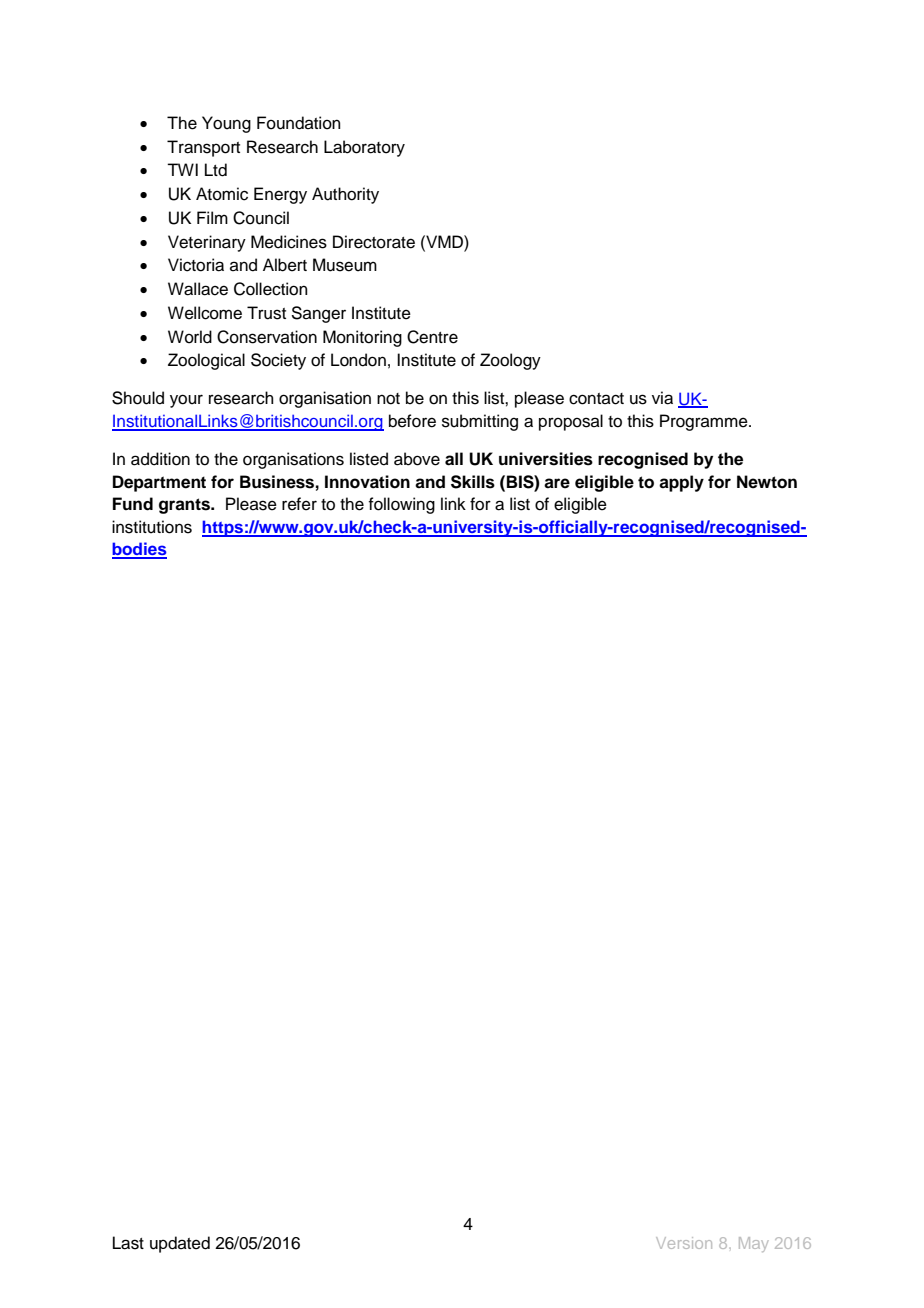 This screenshot has width=924, height=1308. What do you see at coordinates (128, 1243) in the screenshot?
I see `Last` at bounding box center [128, 1243].
